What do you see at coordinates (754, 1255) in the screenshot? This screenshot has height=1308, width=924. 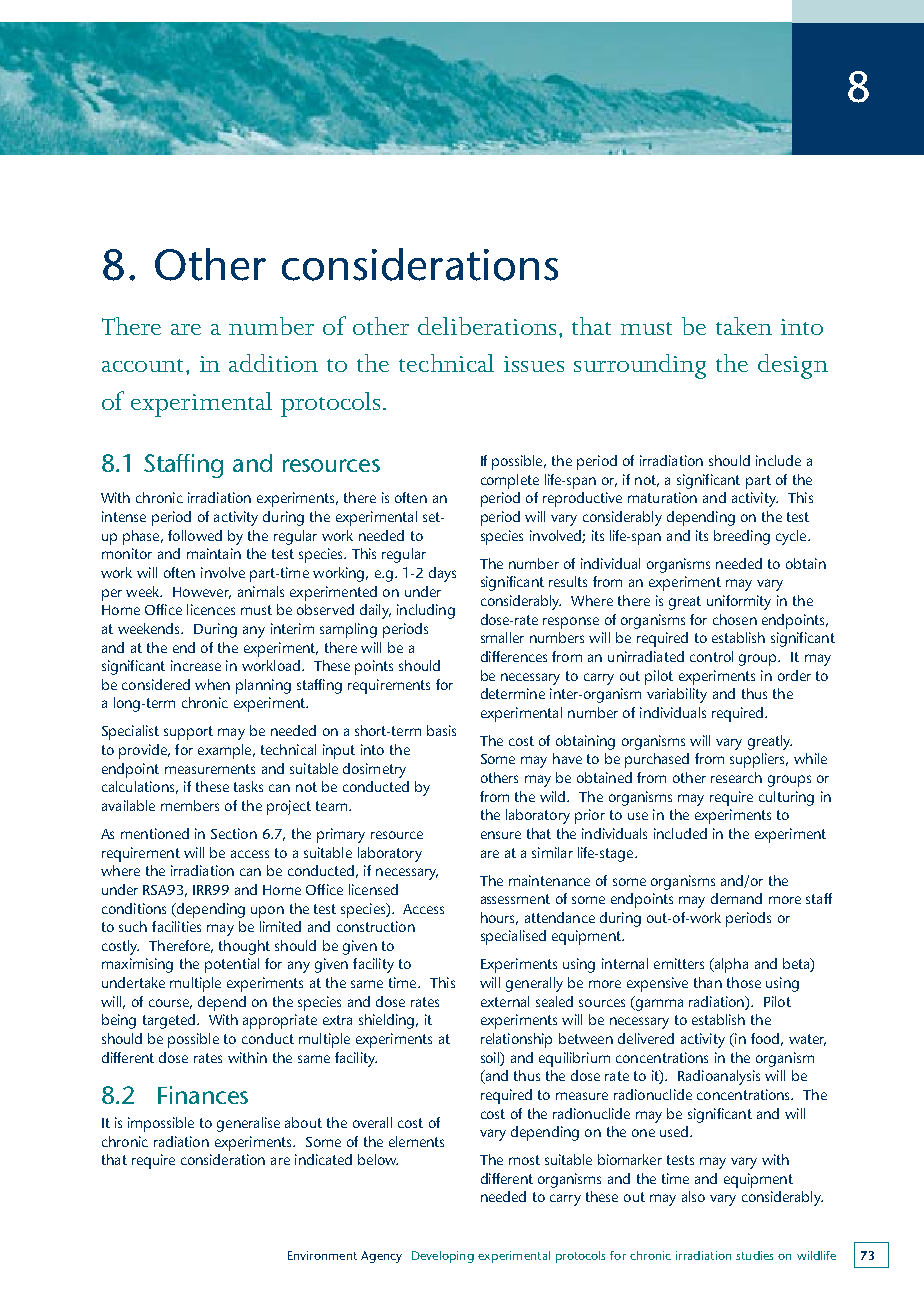 I see `studies` at bounding box center [754, 1255].
